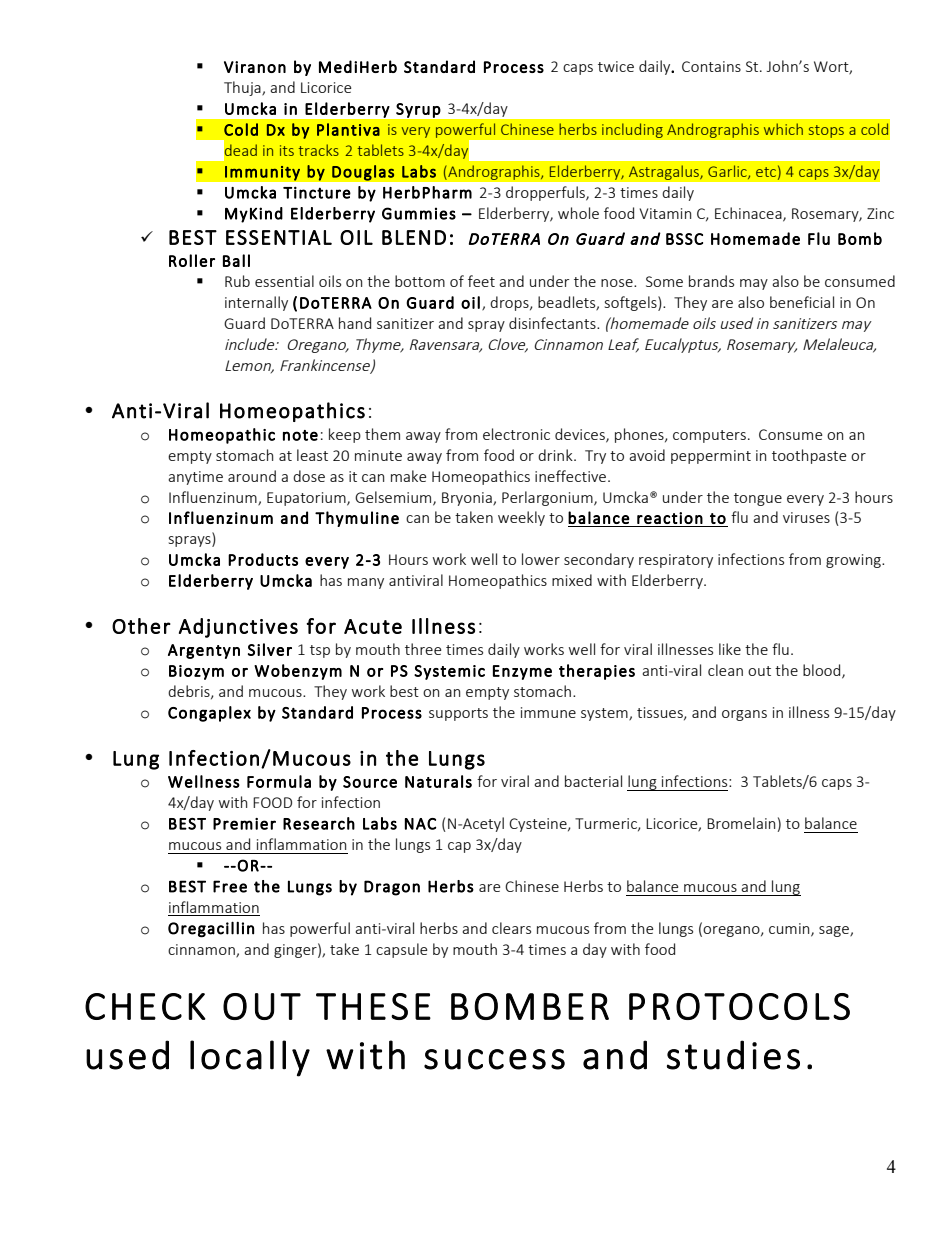  I want to click on success, so click(494, 1059).
